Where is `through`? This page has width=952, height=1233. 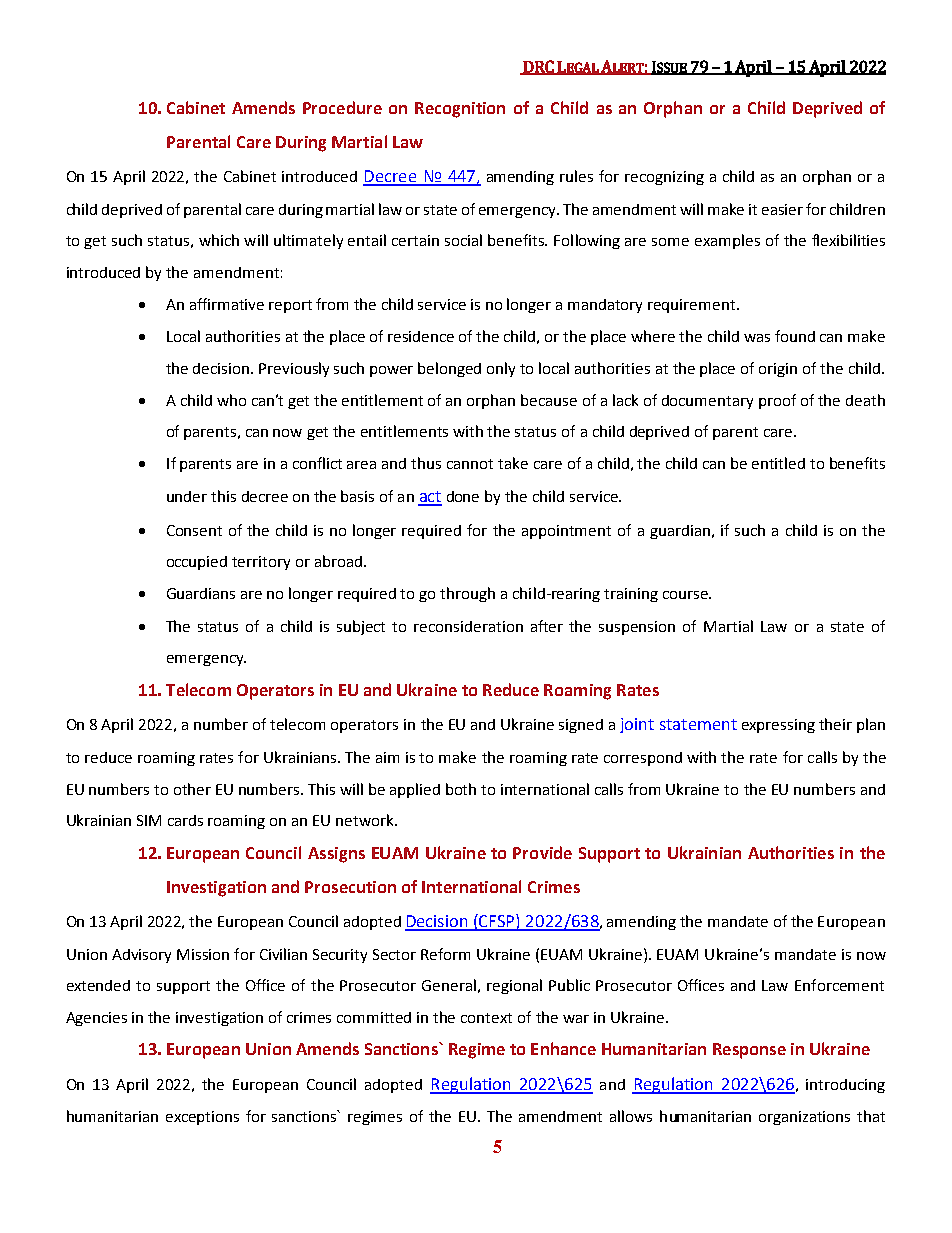
through is located at coordinates (467, 594).
